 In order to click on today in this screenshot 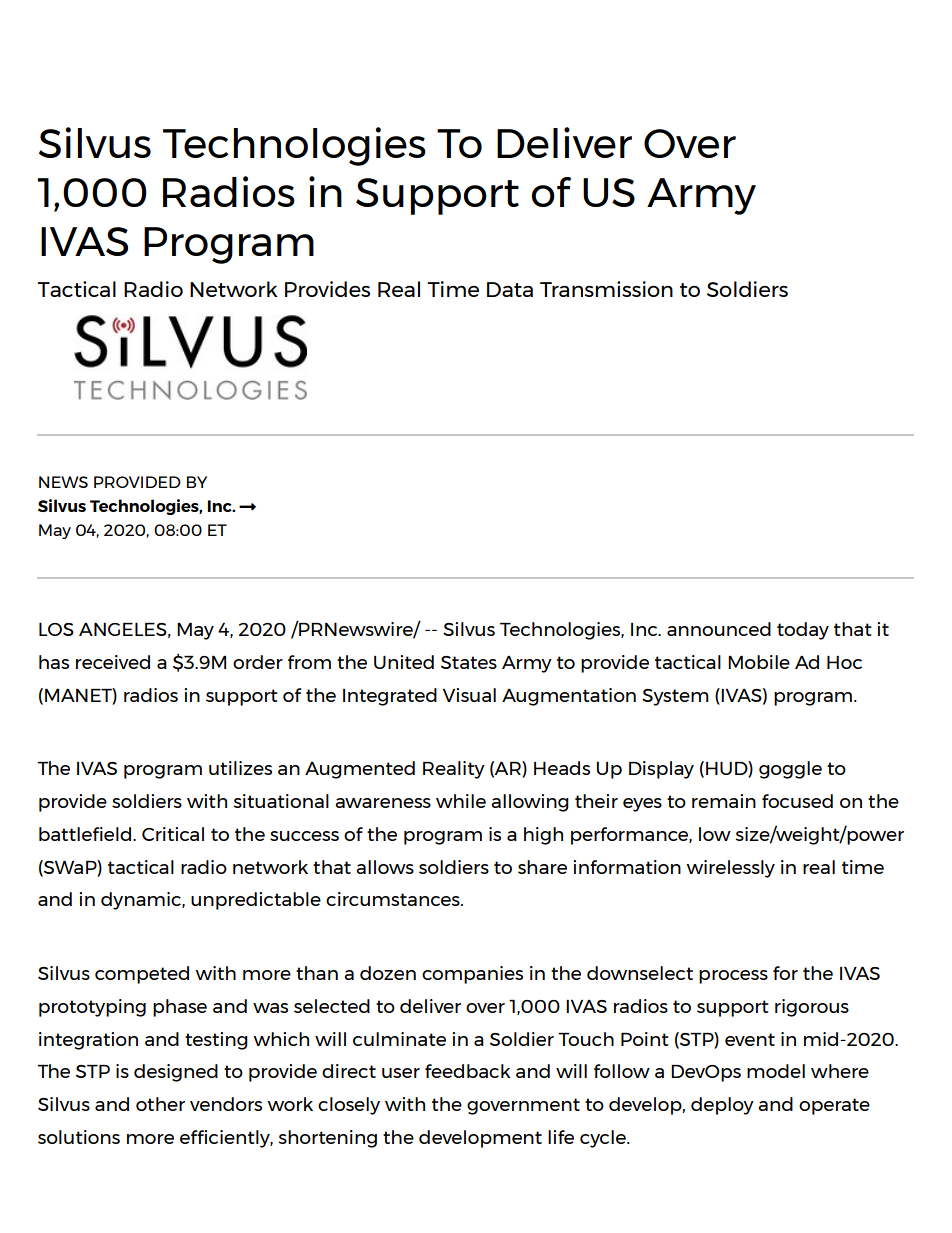, I will do `click(803, 631)`.
